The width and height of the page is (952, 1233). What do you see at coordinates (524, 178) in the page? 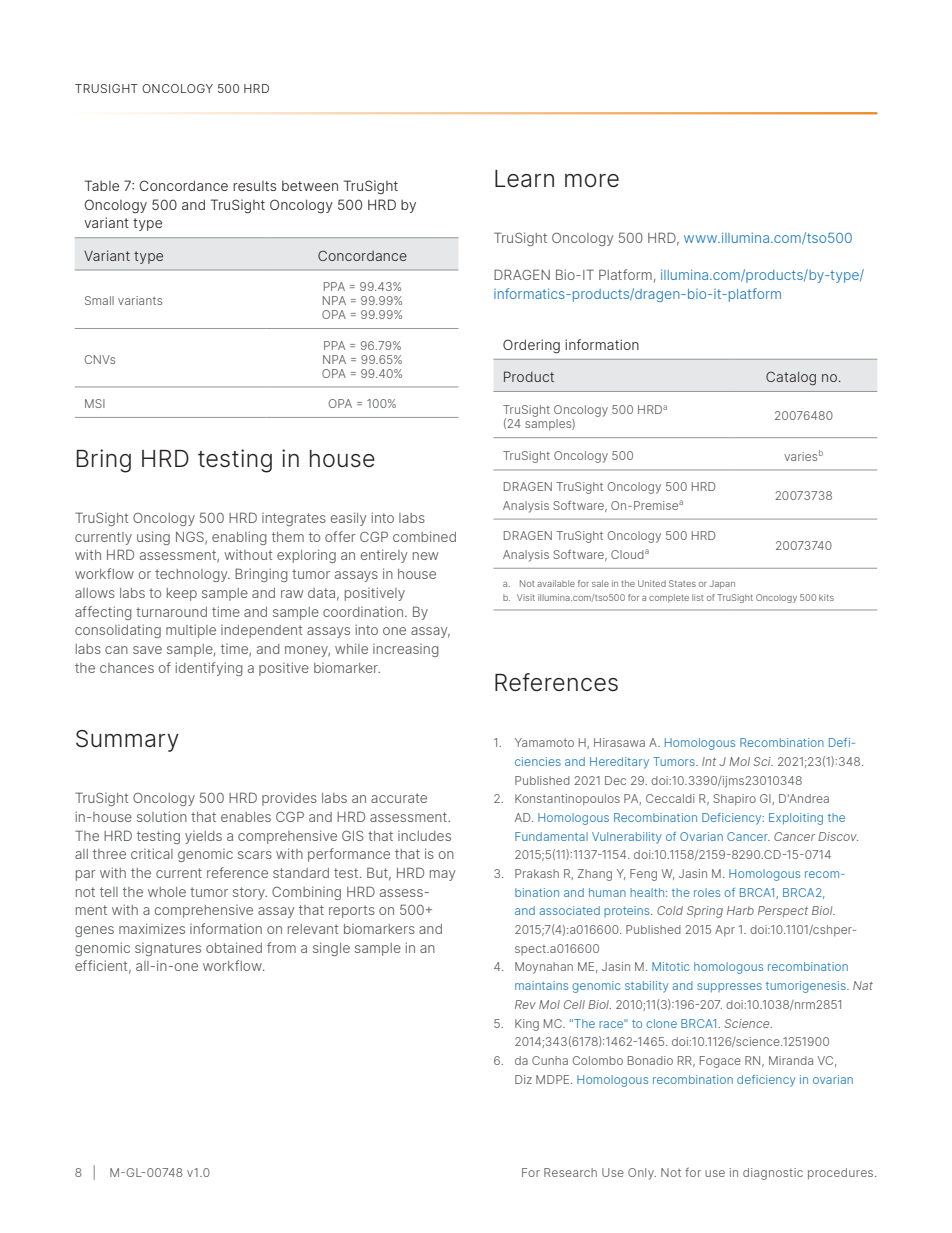
I see `Learn` at bounding box center [524, 178].
